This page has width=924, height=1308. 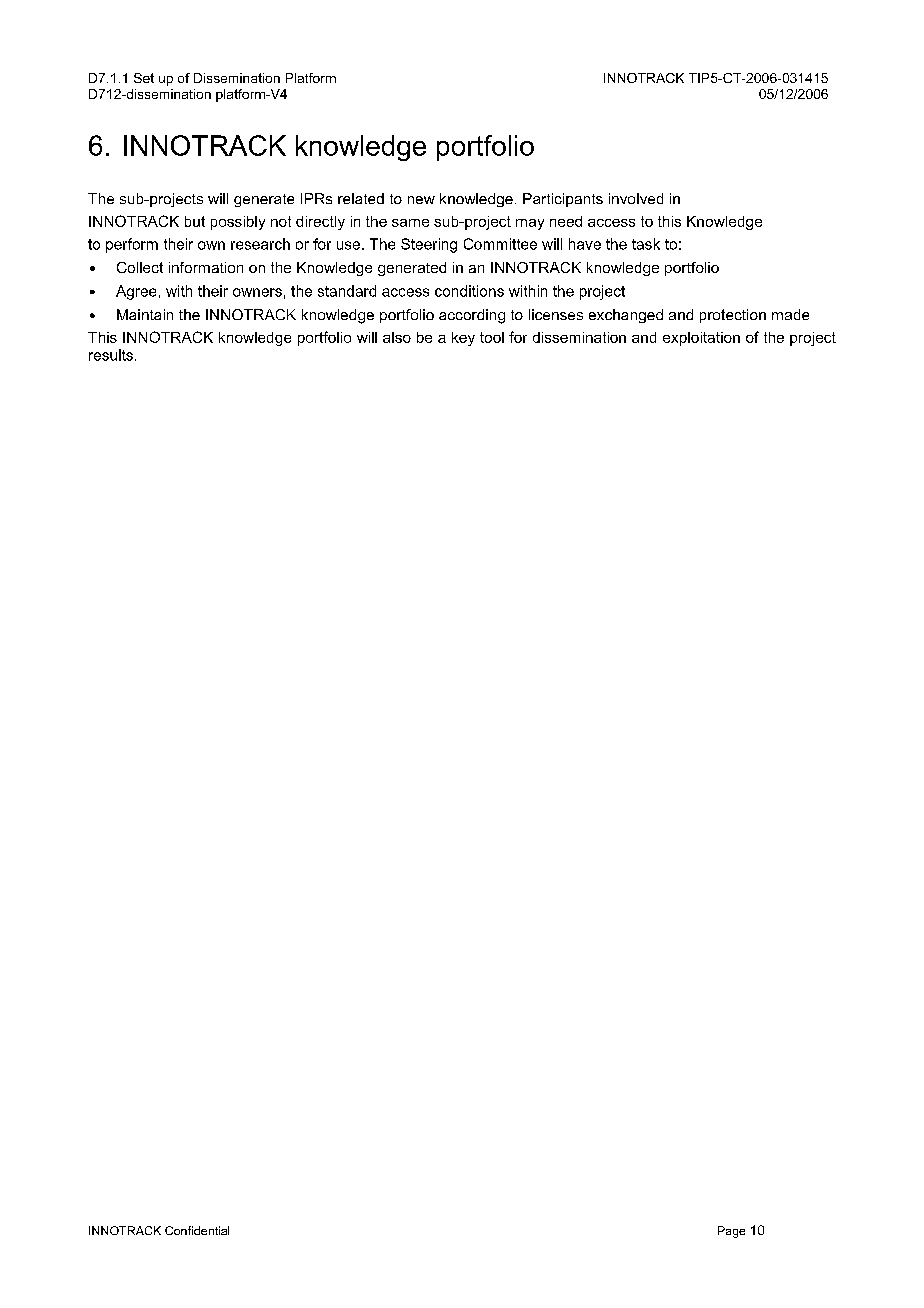 I want to click on Confidential, so click(x=197, y=1230).
